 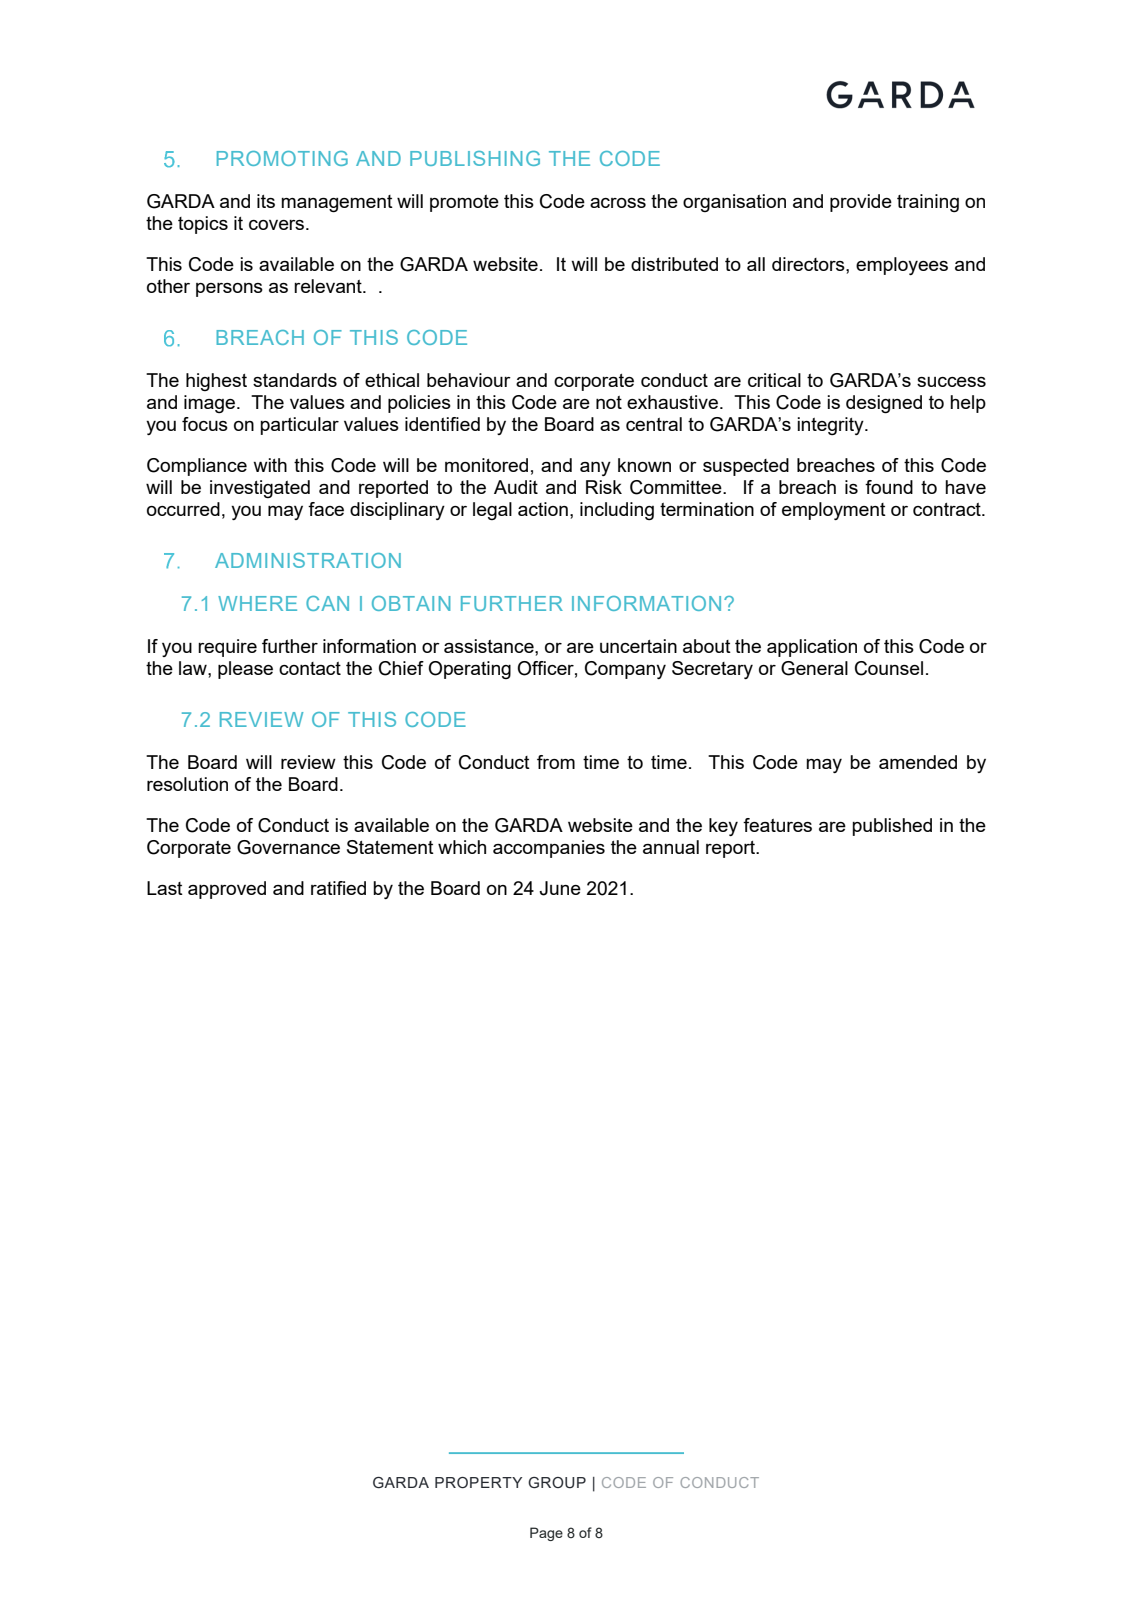 I want to click on across, so click(x=618, y=203).
